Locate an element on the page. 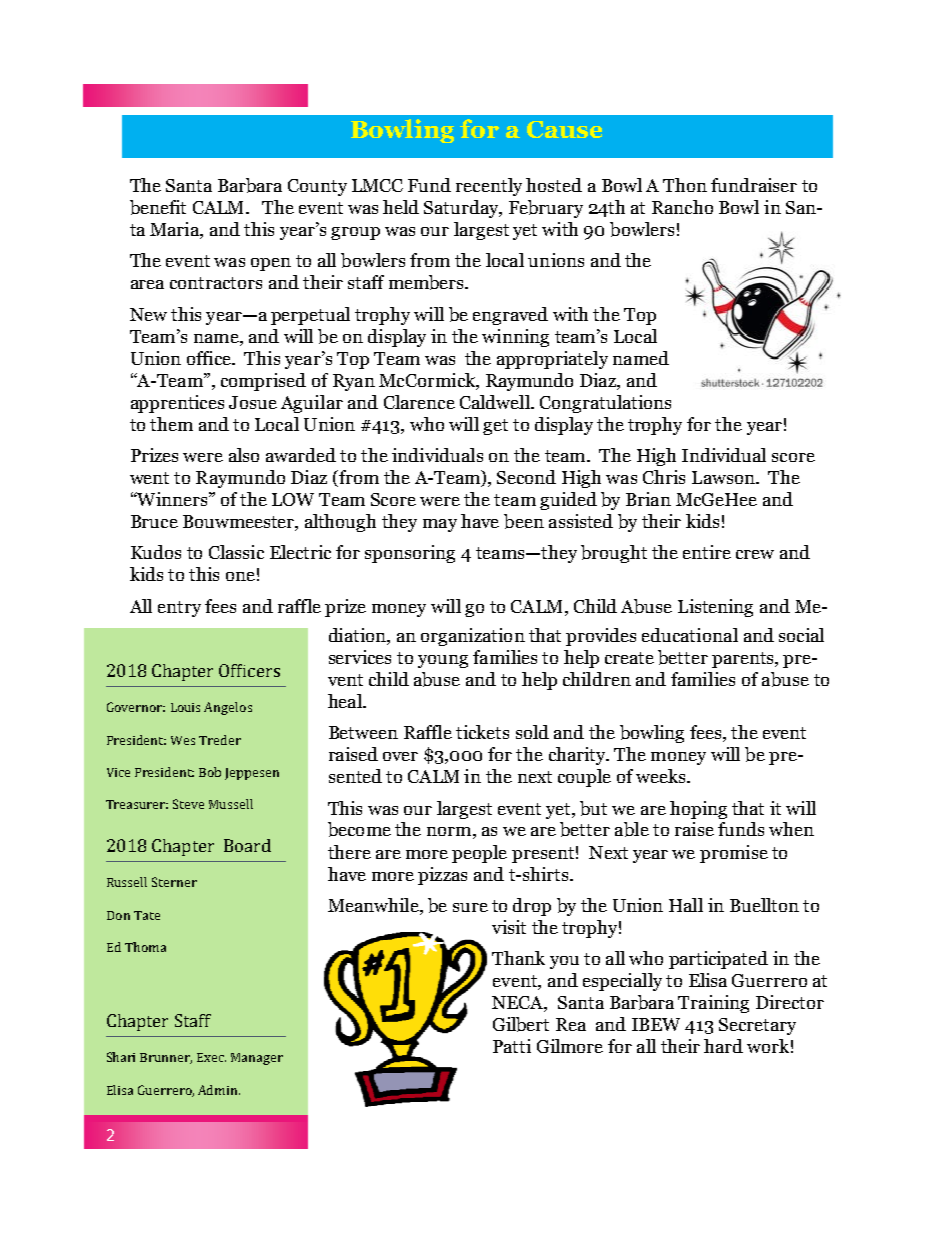  them is located at coordinates (171, 424).
